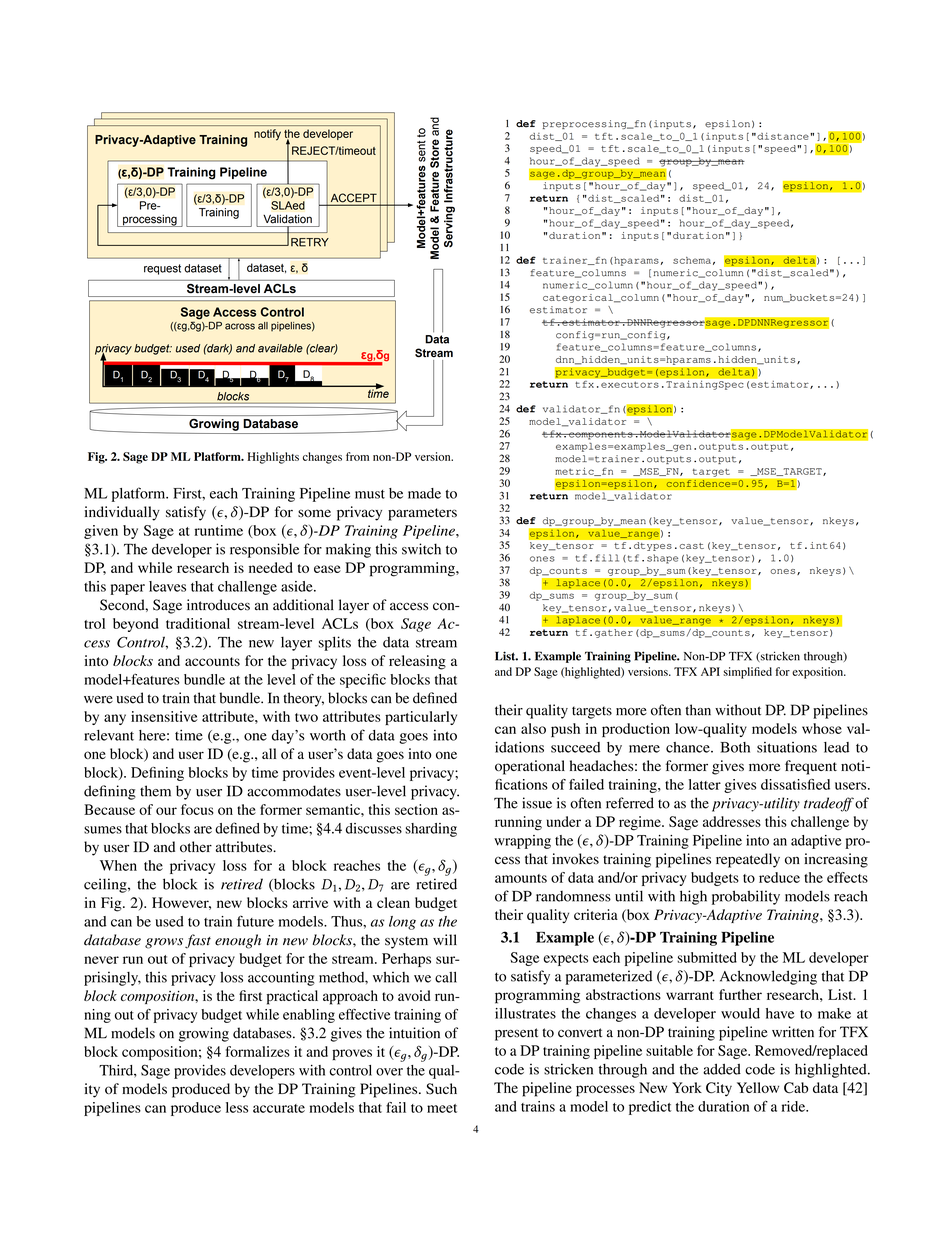 This screenshot has width=952, height=1233. What do you see at coordinates (795, 784) in the screenshot?
I see `dissatisfied` at bounding box center [795, 784].
